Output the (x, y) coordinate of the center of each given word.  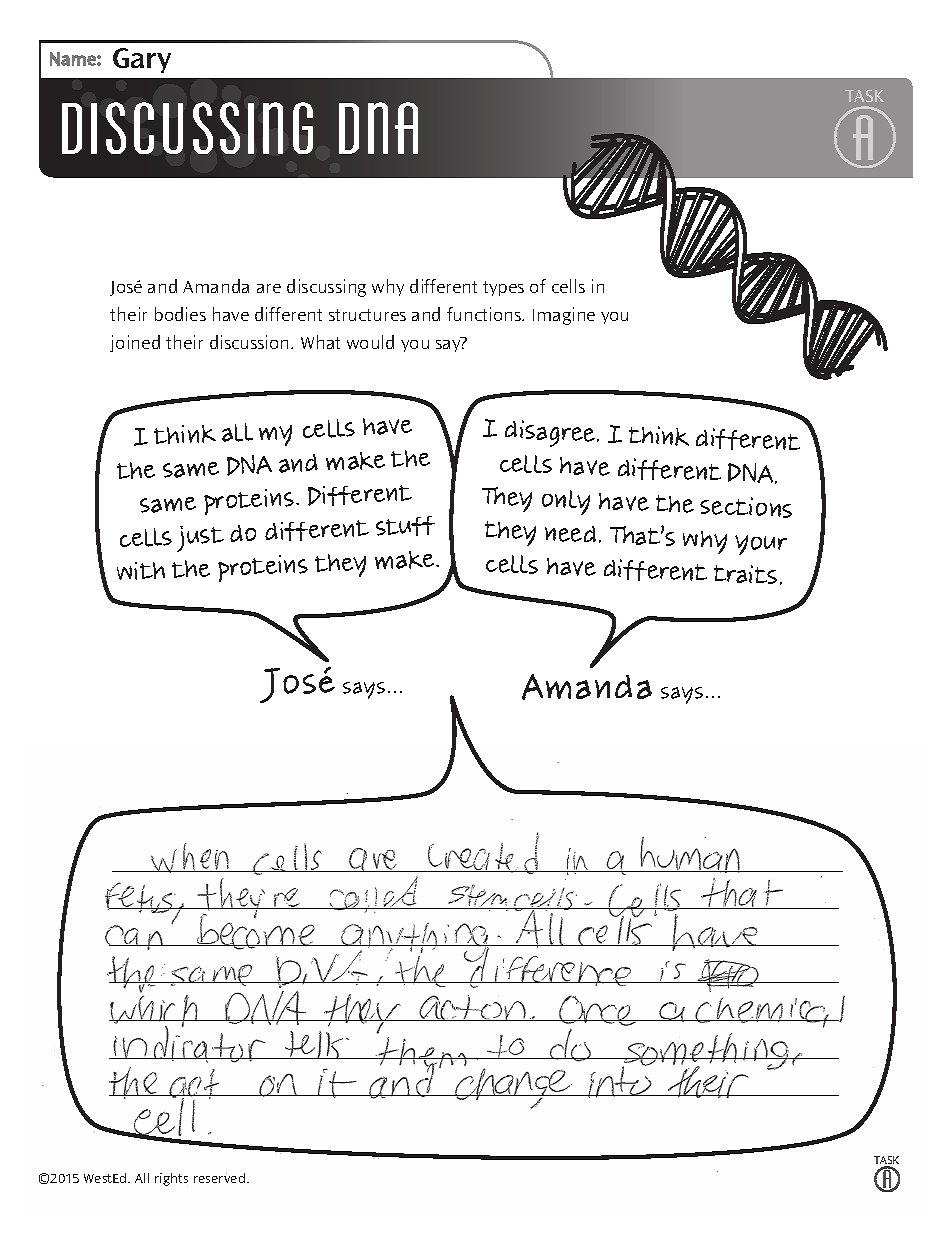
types (503, 288)
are (269, 288)
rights (171, 1179)
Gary (142, 60)
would (370, 342)
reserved (221, 1178)
